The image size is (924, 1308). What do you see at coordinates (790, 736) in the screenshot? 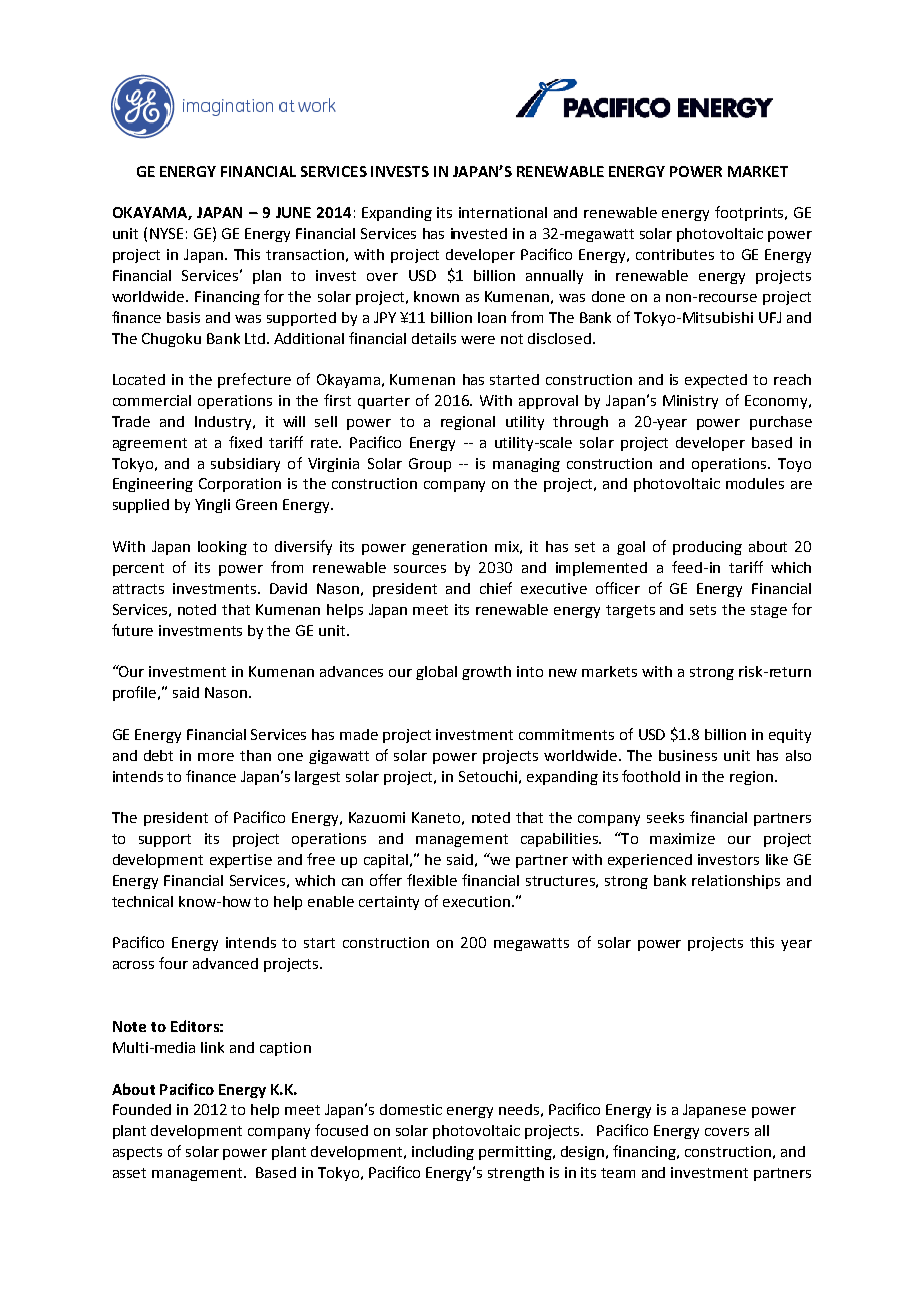
I see `equity` at bounding box center [790, 736].
